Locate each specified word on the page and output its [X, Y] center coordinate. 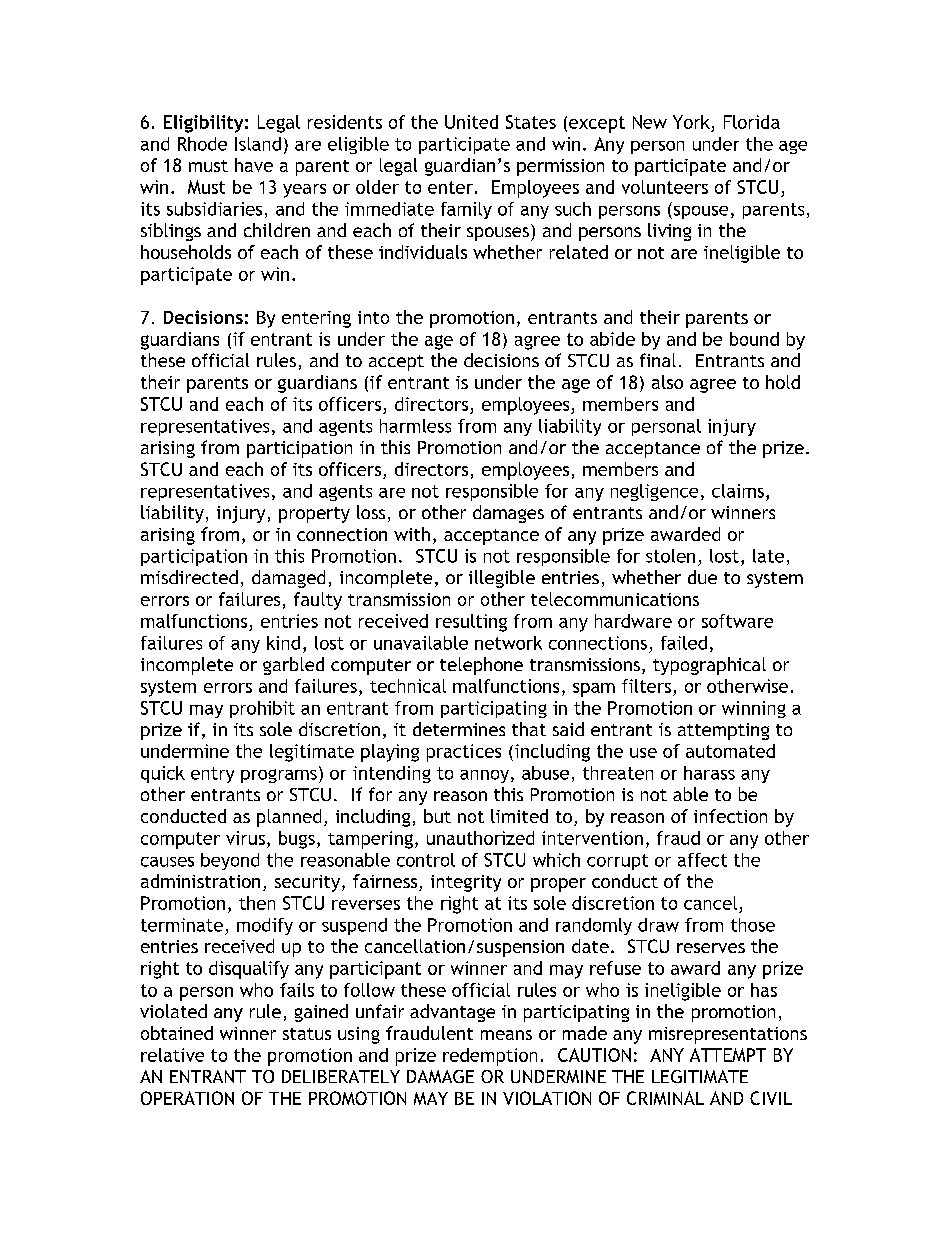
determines [459, 729]
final [658, 360]
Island [258, 144]
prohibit [262, 709]
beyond [230, 861]
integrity [466, 883]
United [471, 122]
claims [738, 491]
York [691, 122]
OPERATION [187, 1098]
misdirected [189, 577]
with [412, 534]
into [373, 317]
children [277, 230]
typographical [709, 666]
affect [702, 860]
